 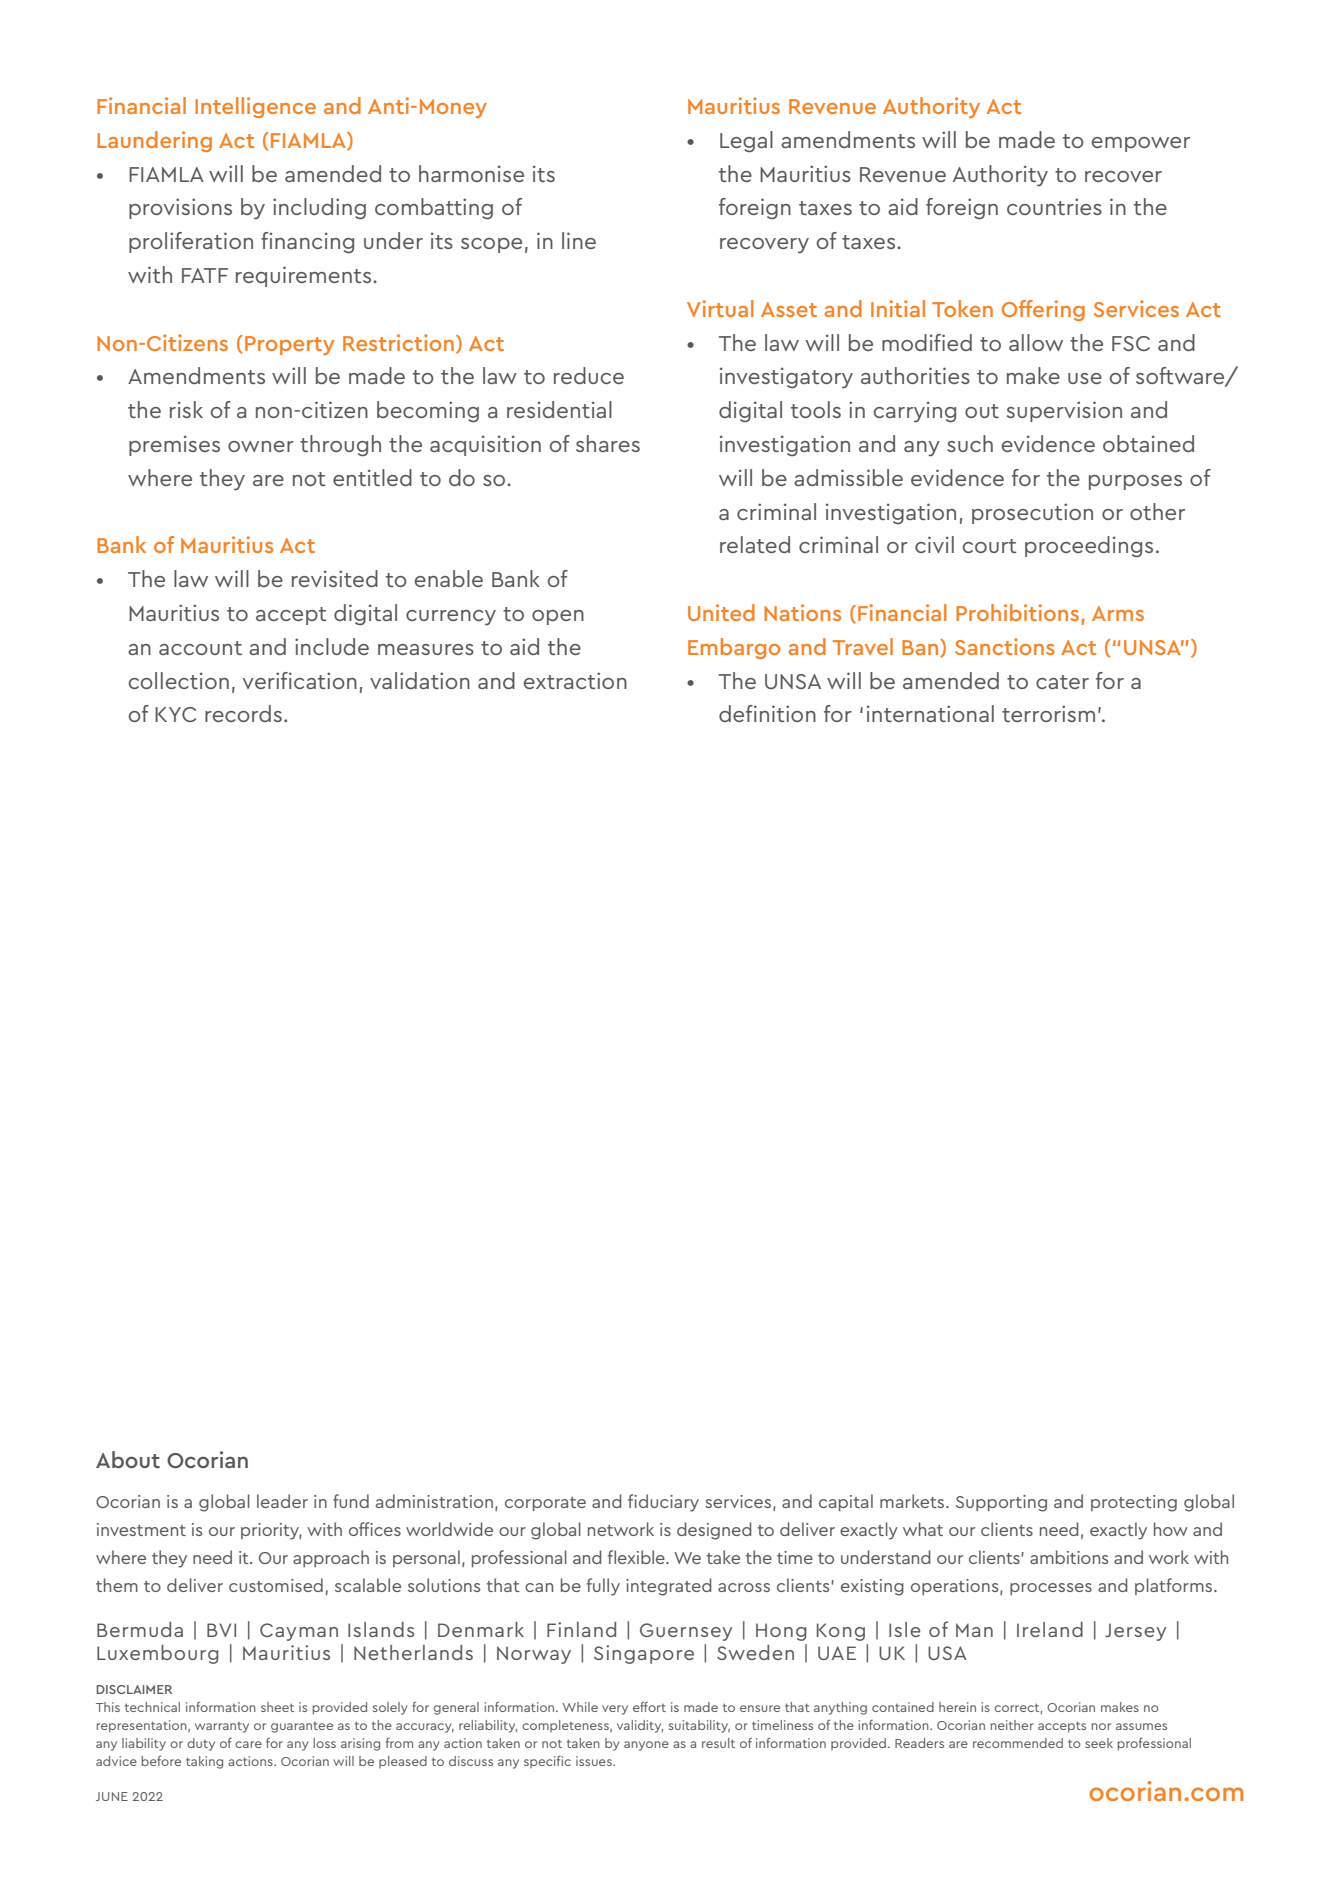 I want to click on care, so click(x=248, y=1744).
